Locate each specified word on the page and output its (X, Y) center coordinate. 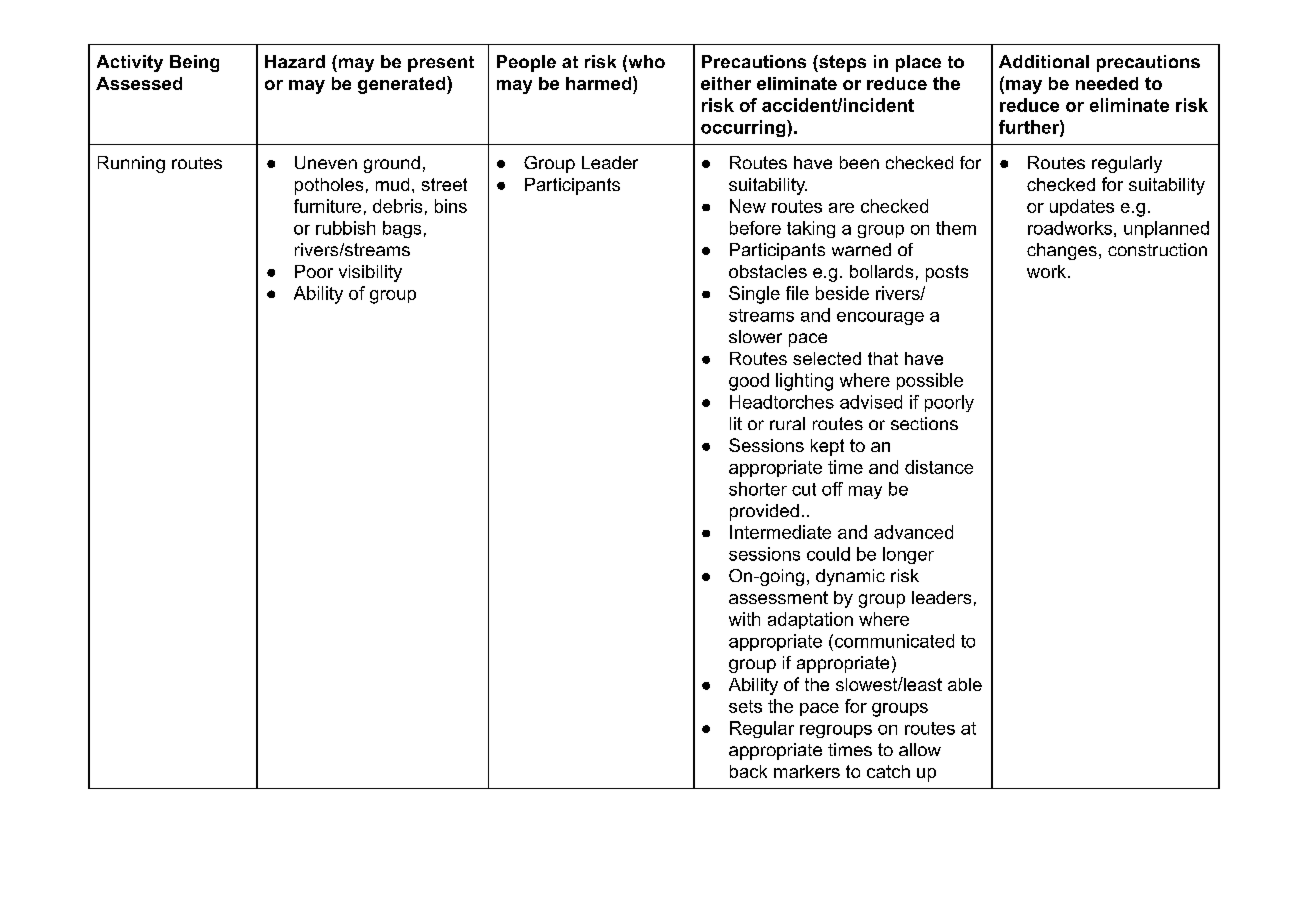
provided (764, 512)
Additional (1044, 61)
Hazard (295, 61)
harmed (600, 83)
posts (947, 273)
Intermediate (780, 532)
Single (754, 295)
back (748, 771)
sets (745, 706)
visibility (370, 273)
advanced (913, 532)
